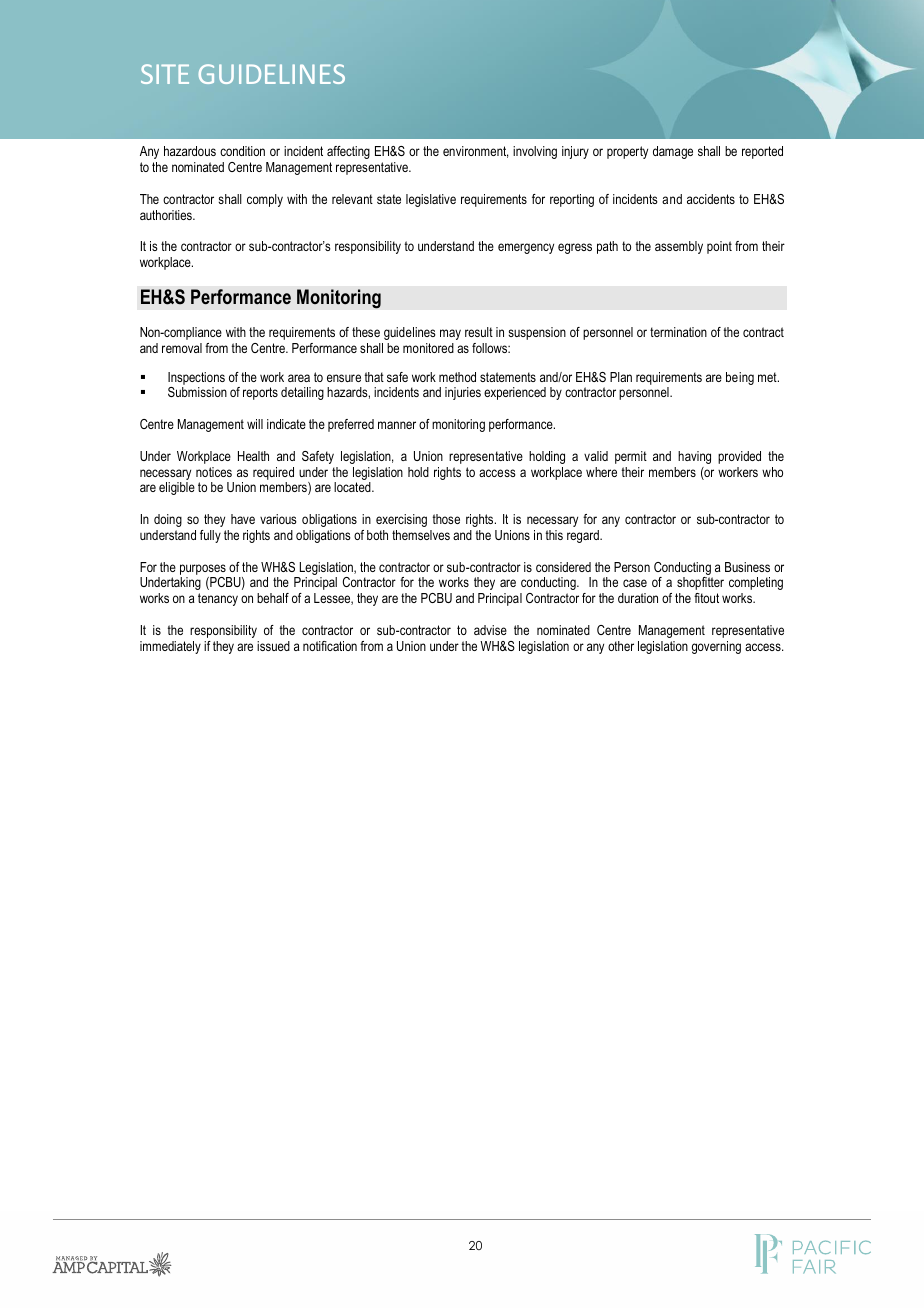 This screenshot has width=924, height=1308. Describe the element at coordinates (747, 567) in the screenshot. I see `Business` at that location.
